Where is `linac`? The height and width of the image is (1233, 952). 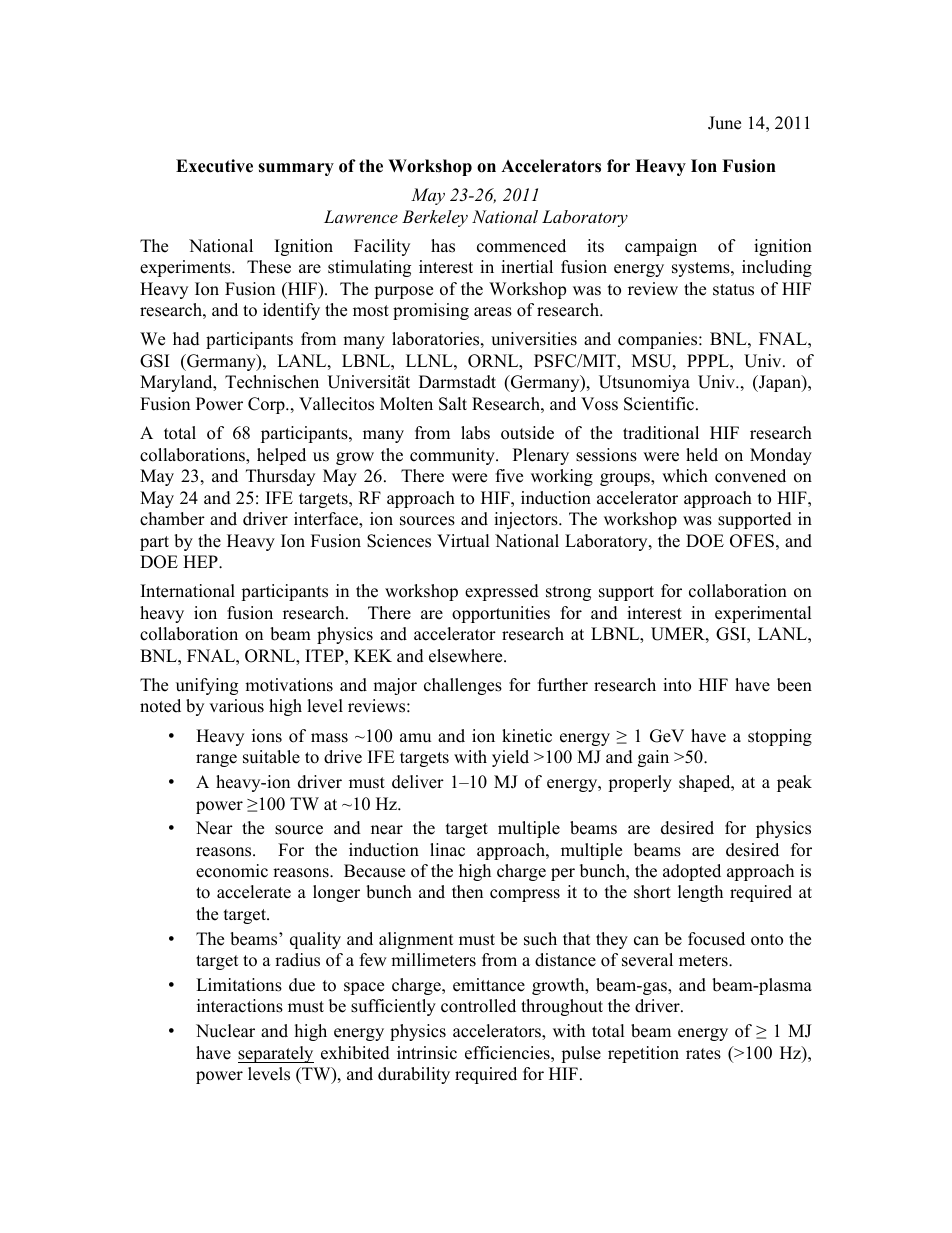 linac is located at coordinates (447, 850).
